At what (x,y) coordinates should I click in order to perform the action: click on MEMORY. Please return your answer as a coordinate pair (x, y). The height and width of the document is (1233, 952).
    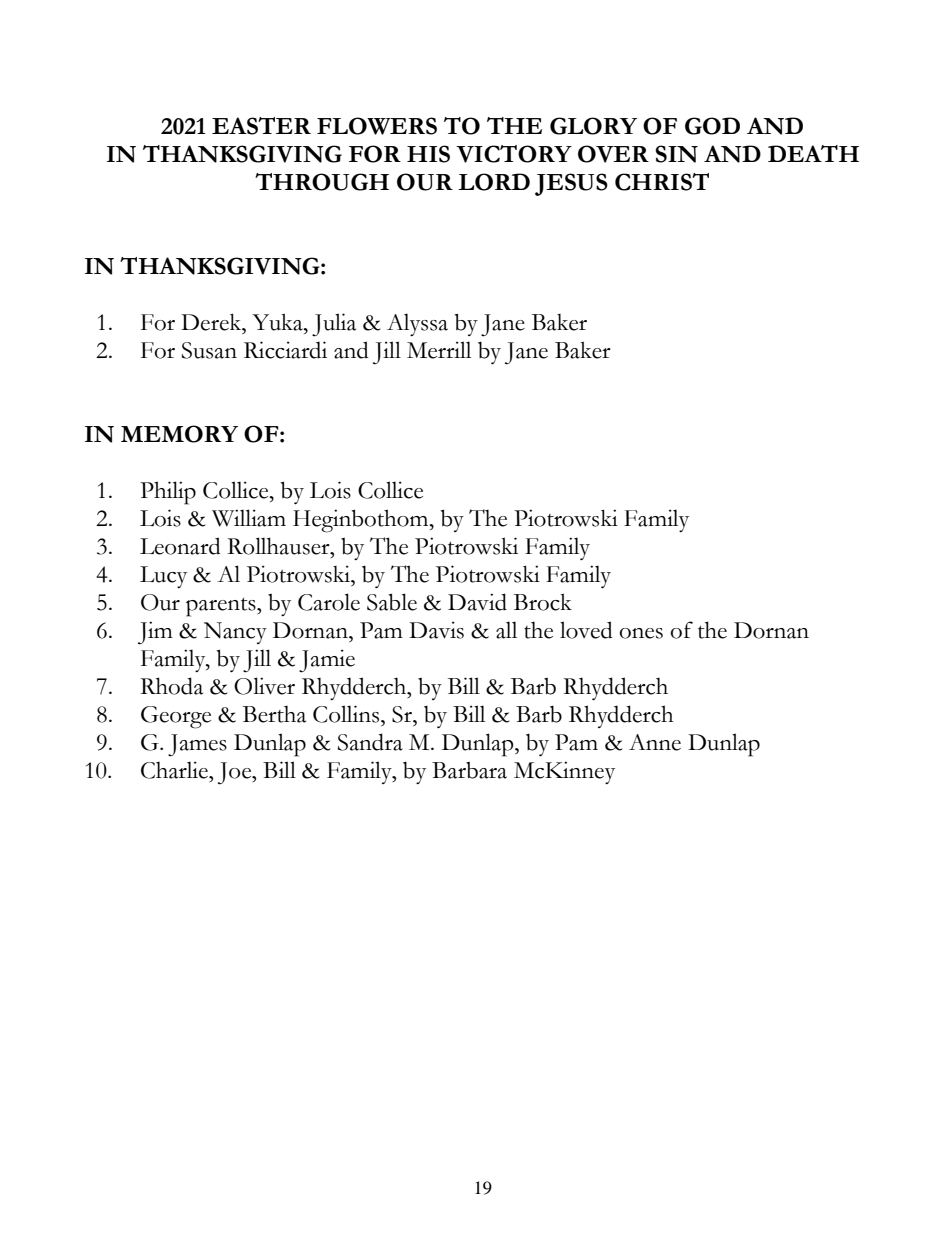
    Looking at the image, I should click on (179, 434).
